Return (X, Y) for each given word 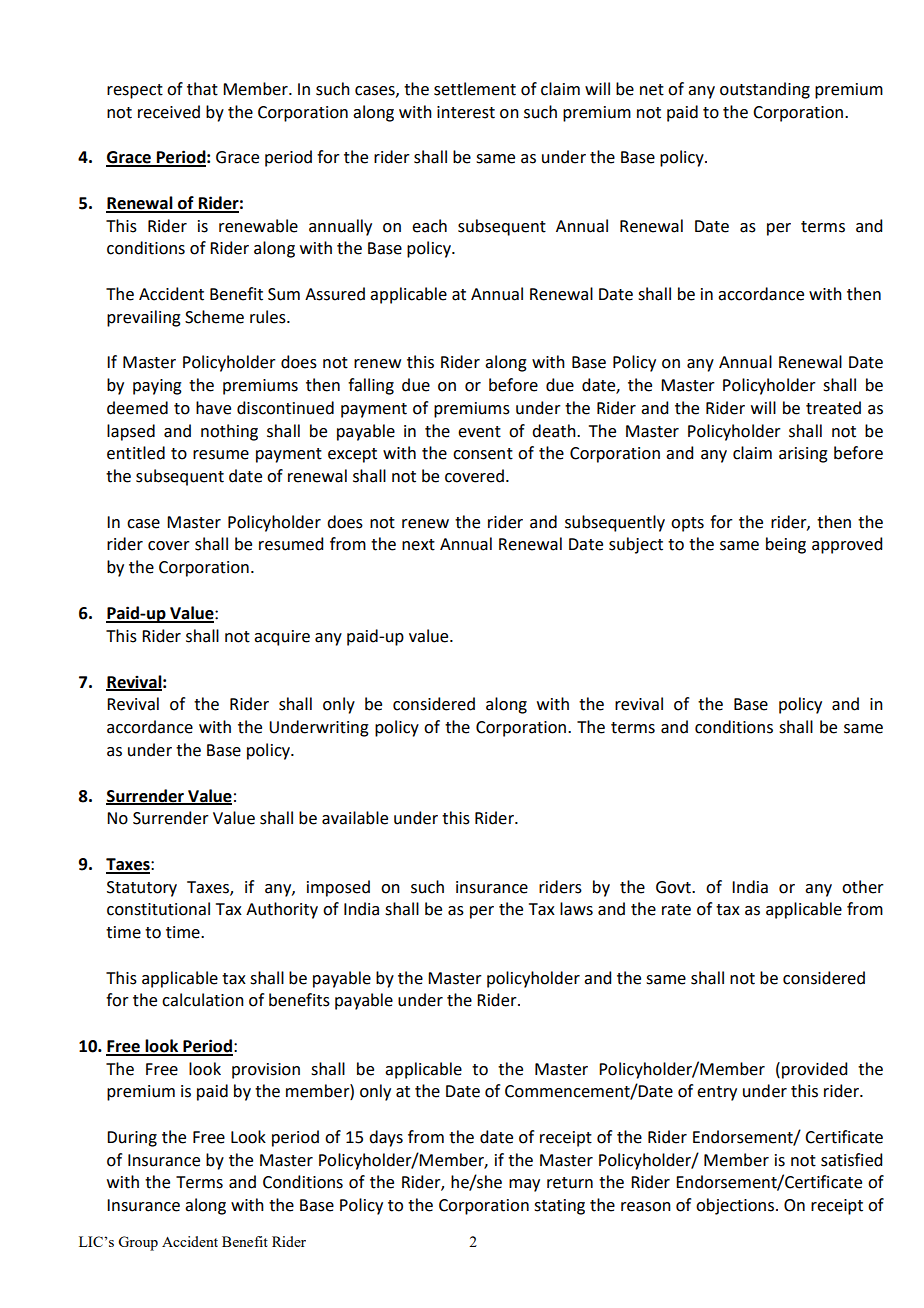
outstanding (765, 90)
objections (735, 1206)
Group (138, 1243)
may (524, 1185)
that (202, 89)
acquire (282, 638)
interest (466, 112)
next (418, 545)
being (786, 545)
